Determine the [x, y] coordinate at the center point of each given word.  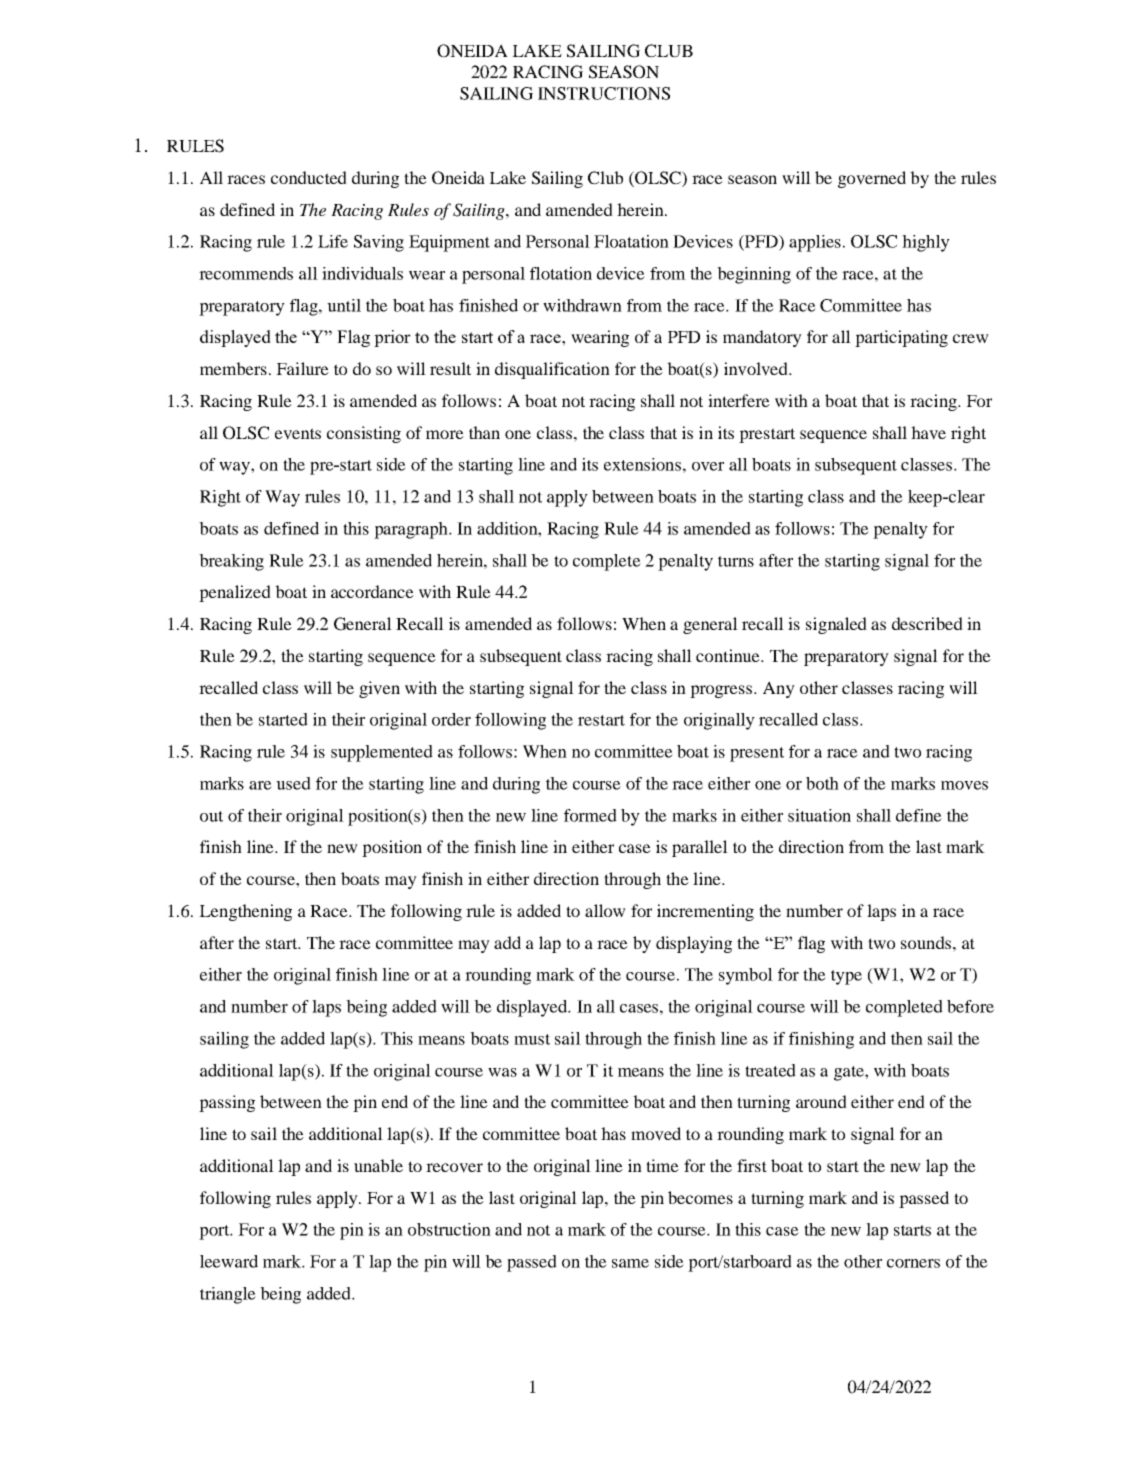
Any [779, 689]
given [379, 689]
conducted [309, 177]
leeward [229, 1261]
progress [722, 691]
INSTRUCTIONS [604, 93]
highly [926, 243]
